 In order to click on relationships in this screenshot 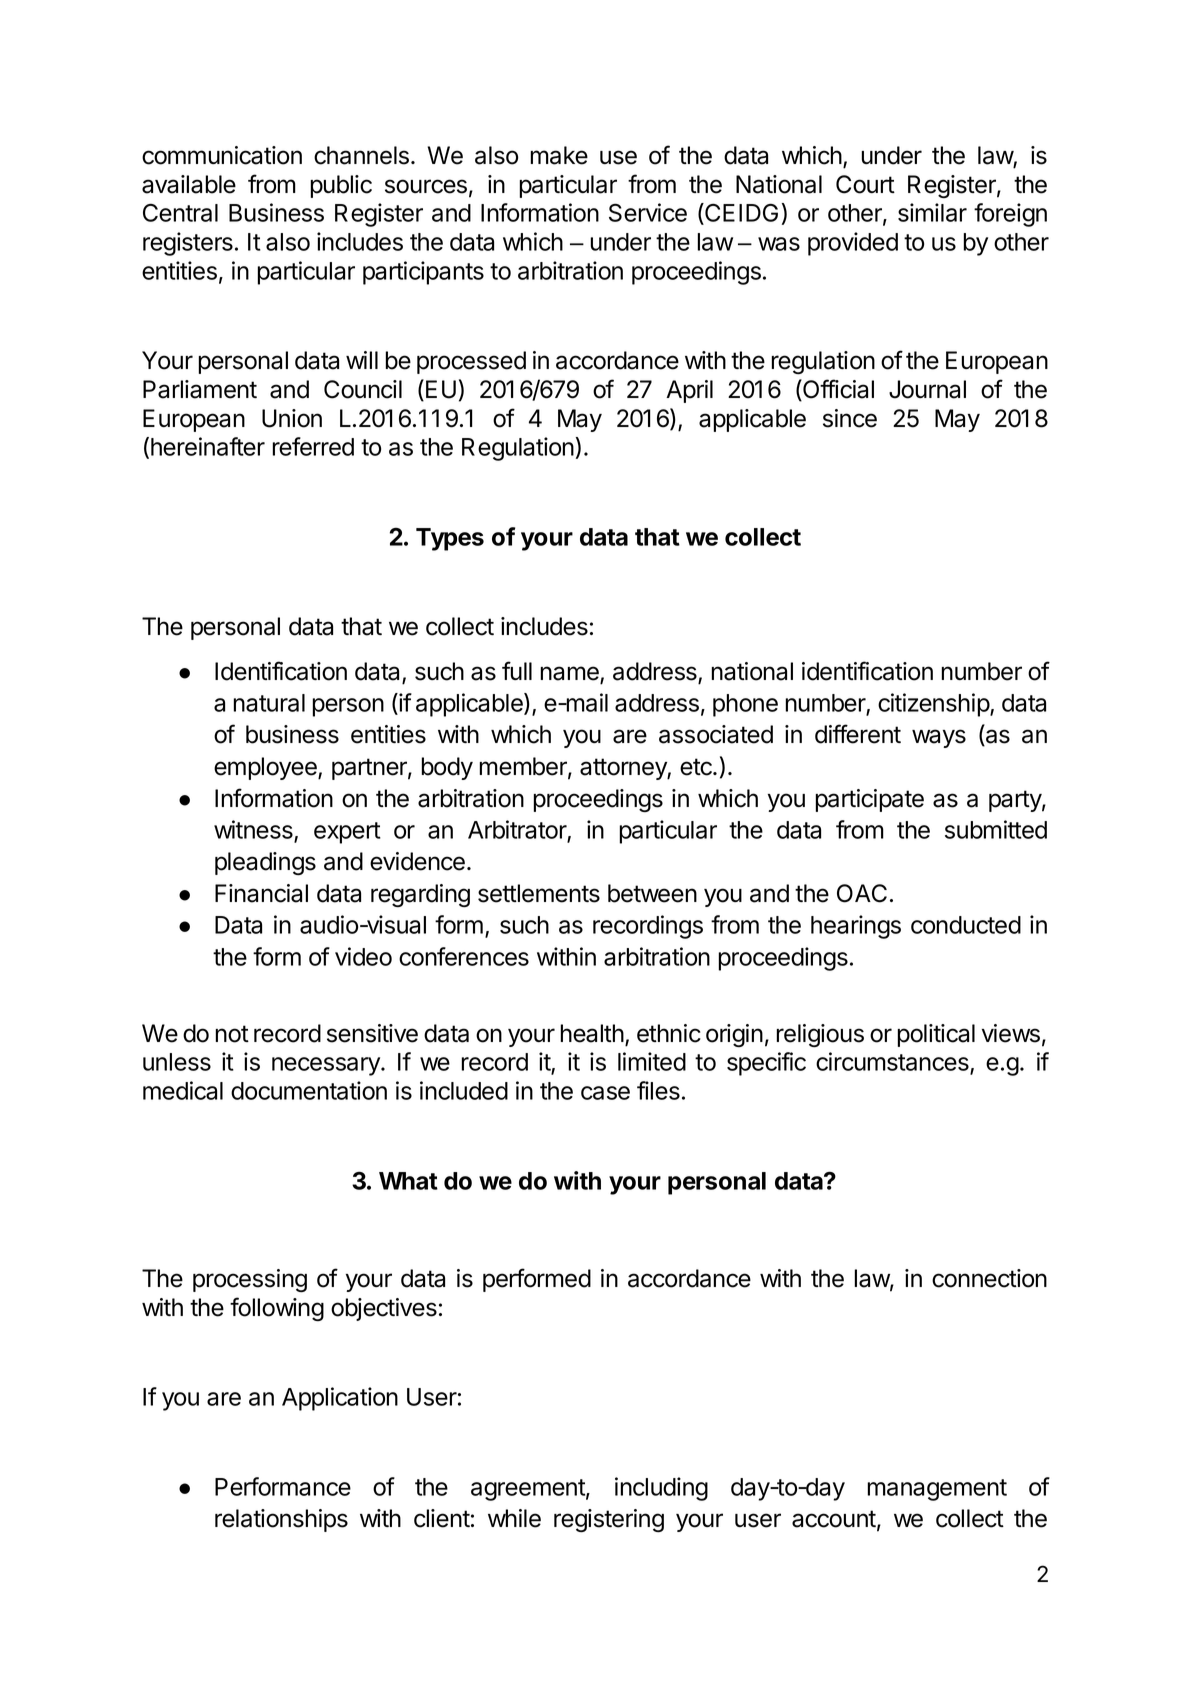, I will do `click(281, 1520)`.
